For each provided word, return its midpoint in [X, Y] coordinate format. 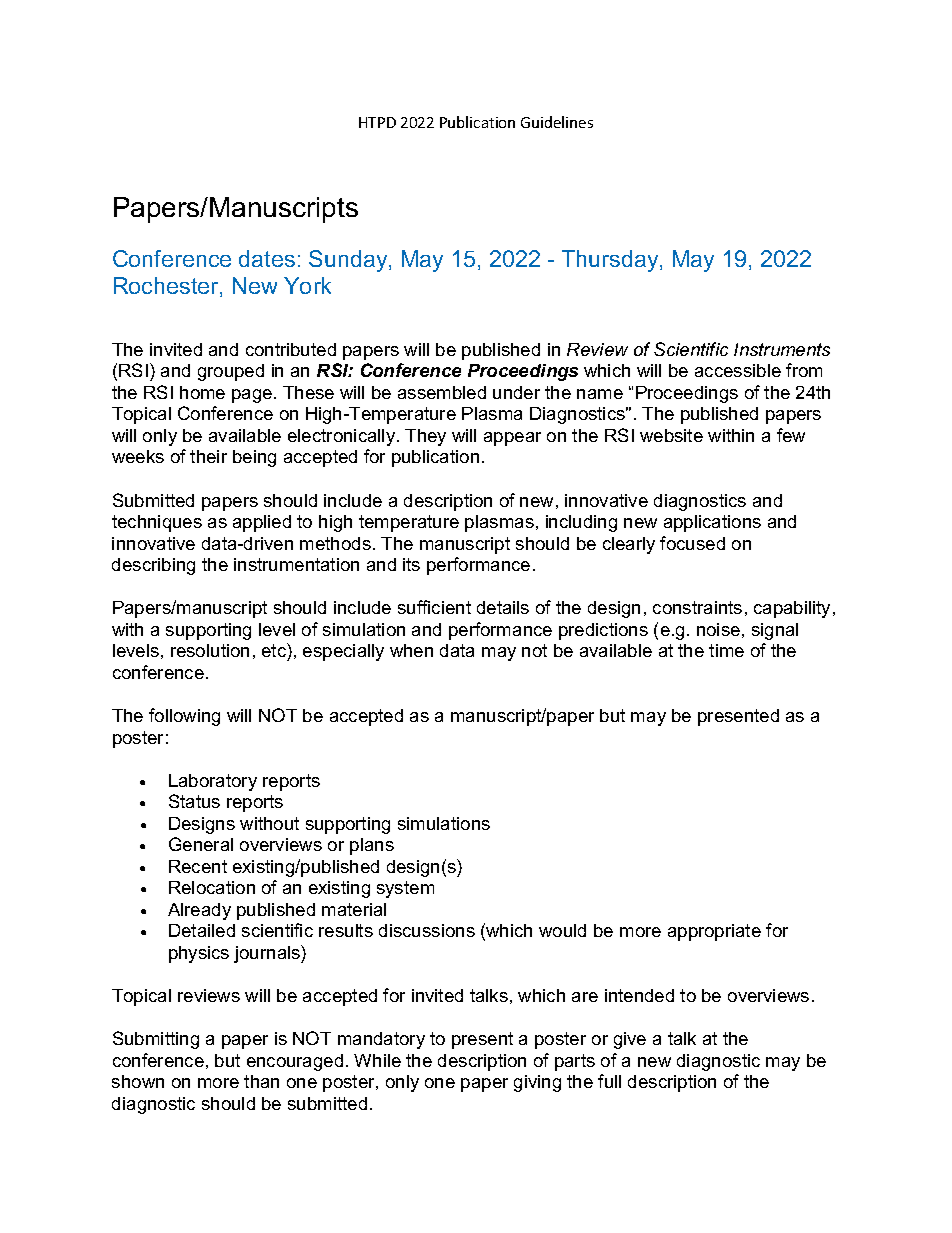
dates [267, 258]
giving [537, 1083]
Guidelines [557, 122]
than [261, 1081]
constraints [697, 607]
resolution [210, 650]
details [503, 607]
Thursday [611, 261]
